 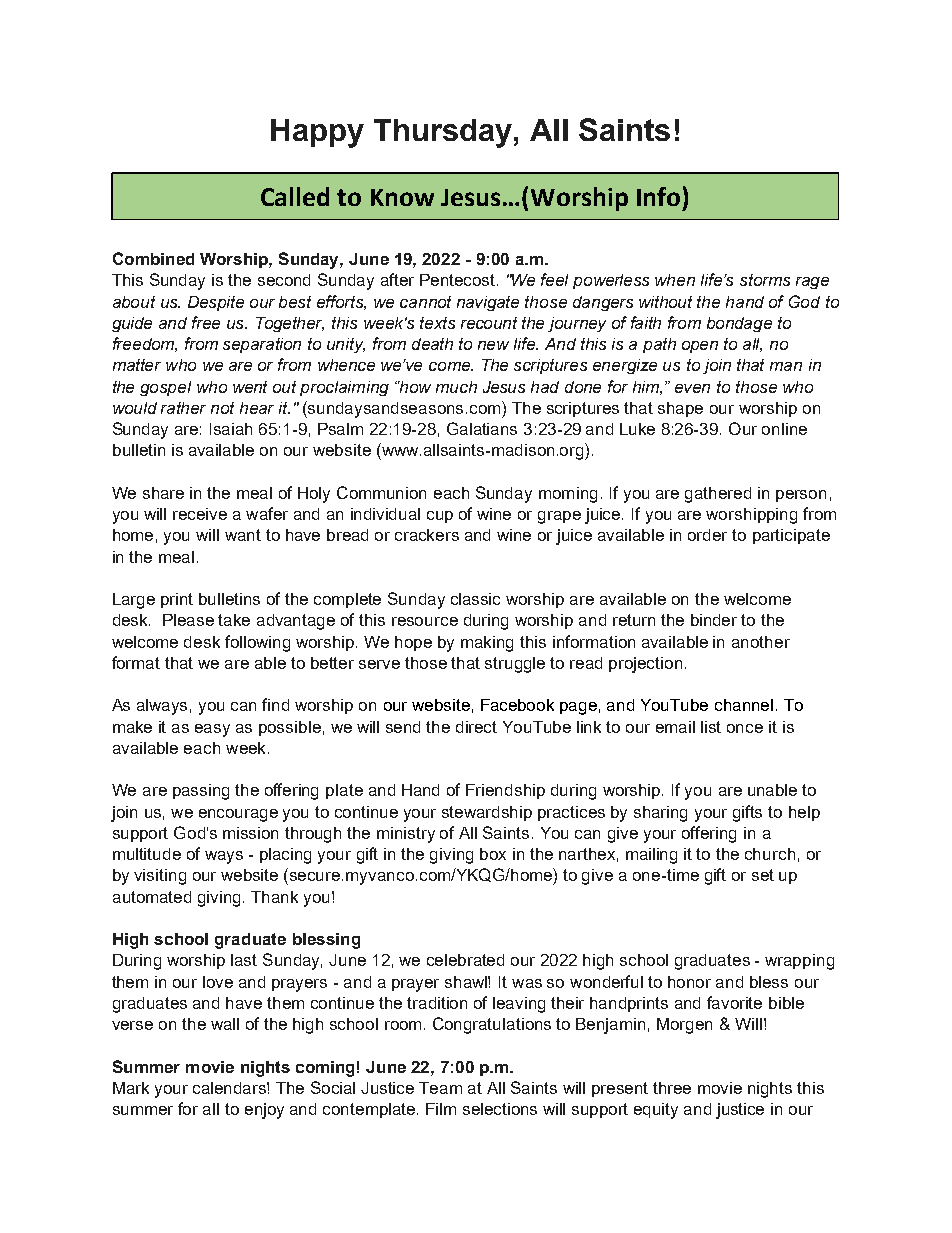 What do you see at coordinates (440, 1088) in the screenshot?
I see `Team` at bounding box center [440, 1088].
